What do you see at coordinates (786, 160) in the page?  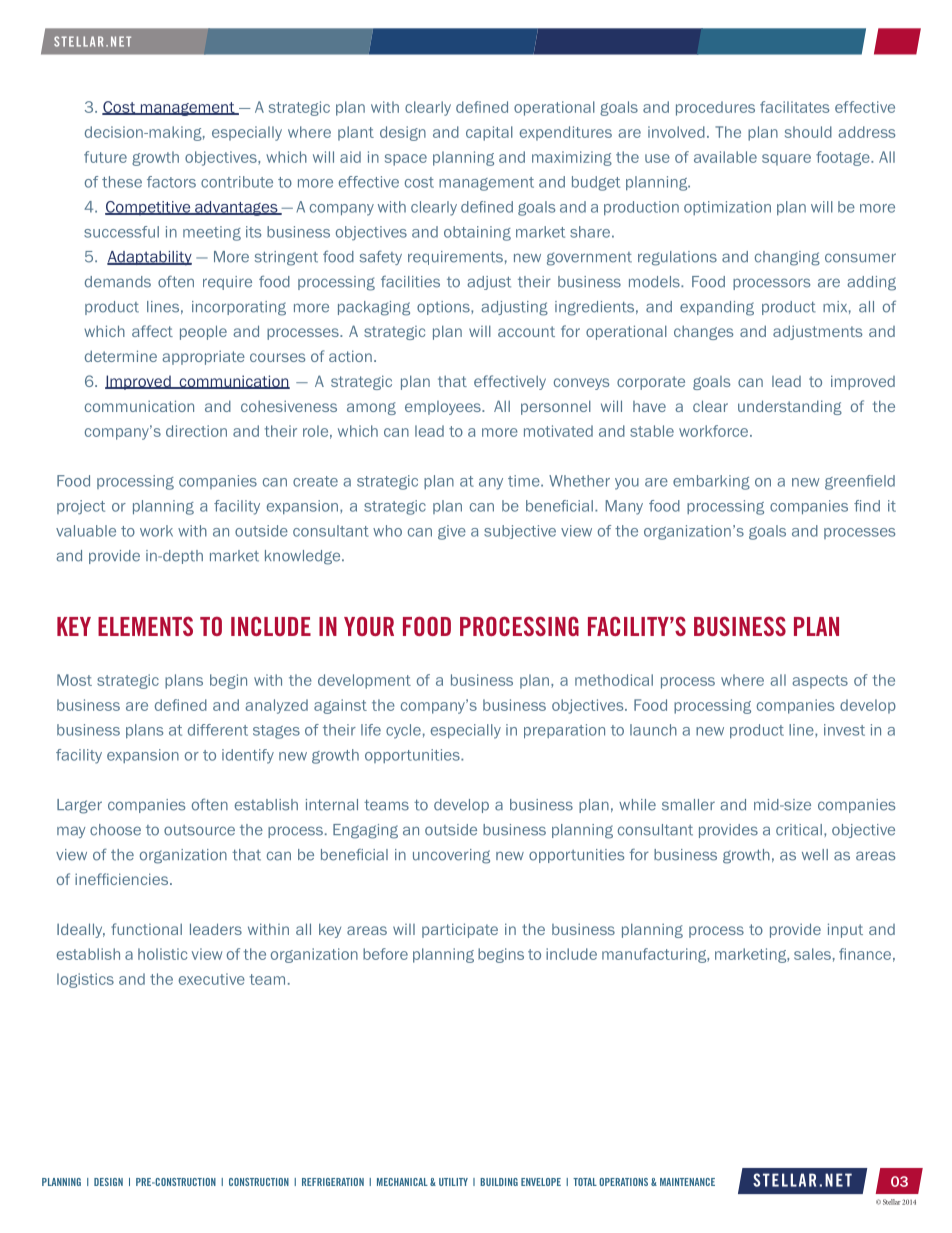 I see `square` at bounding box center [786, 160].
